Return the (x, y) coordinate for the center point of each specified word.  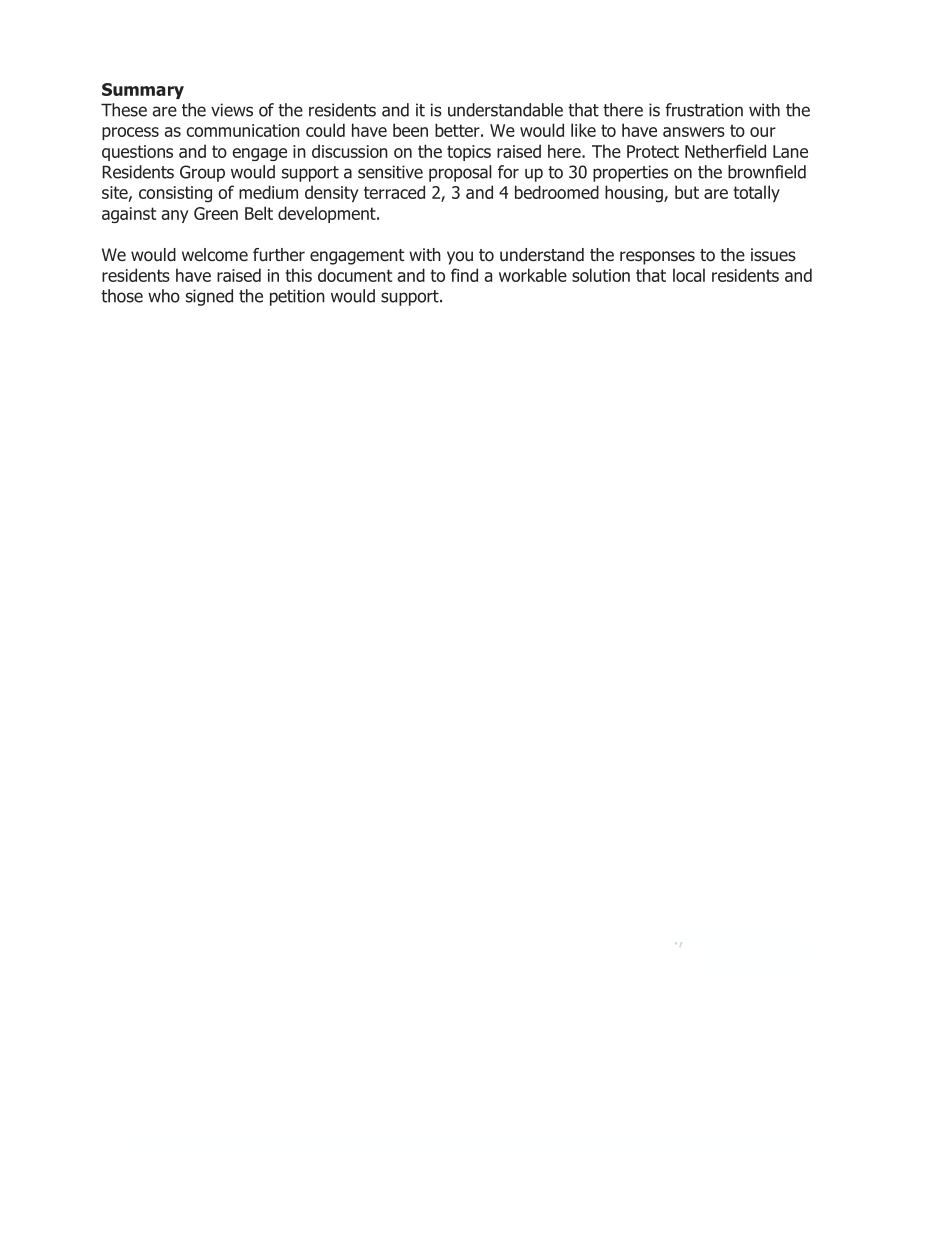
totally (756, 193)
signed (209, 297)
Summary (143, 91)
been (410, 130)
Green (216, 213)
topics (469, 153)
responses (657, 258)
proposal (460, 173)
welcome (215, 255)
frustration (704, 110)
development (328, 214)
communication (243, 130)
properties (630, 173)
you (460, 258)
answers (694, 132)
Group (202, 173)
